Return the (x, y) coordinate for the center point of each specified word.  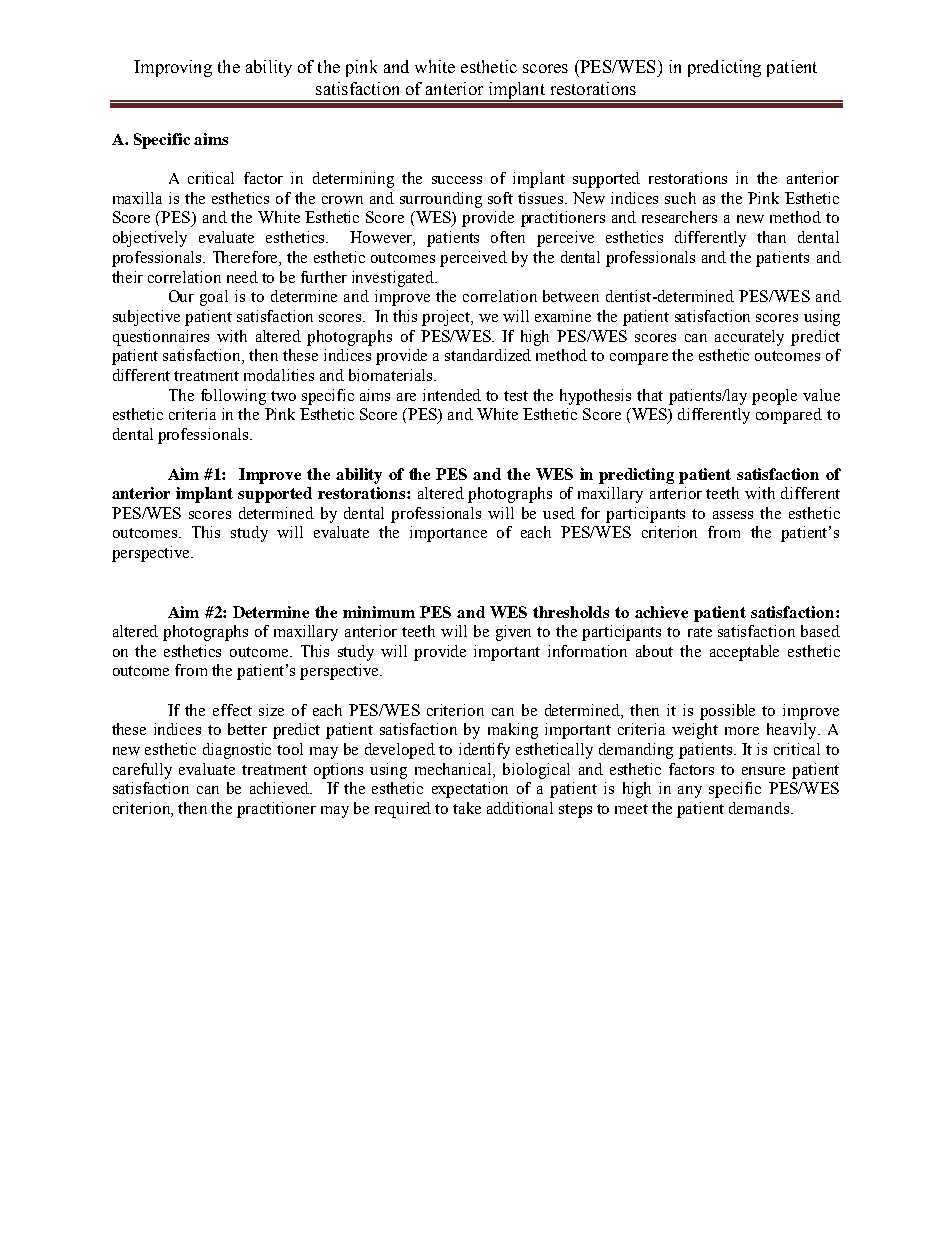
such (680, 198)
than (771, 237)
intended (452, 395)
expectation (470, 790)
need (242, 277)
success (457, 180)
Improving (173, 68)
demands (759, 808)
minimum (379, 612)
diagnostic (237, 751)
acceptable (744, 653)
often (508, 237)
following (233, 397)
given (513, 633)
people (774, 397)
